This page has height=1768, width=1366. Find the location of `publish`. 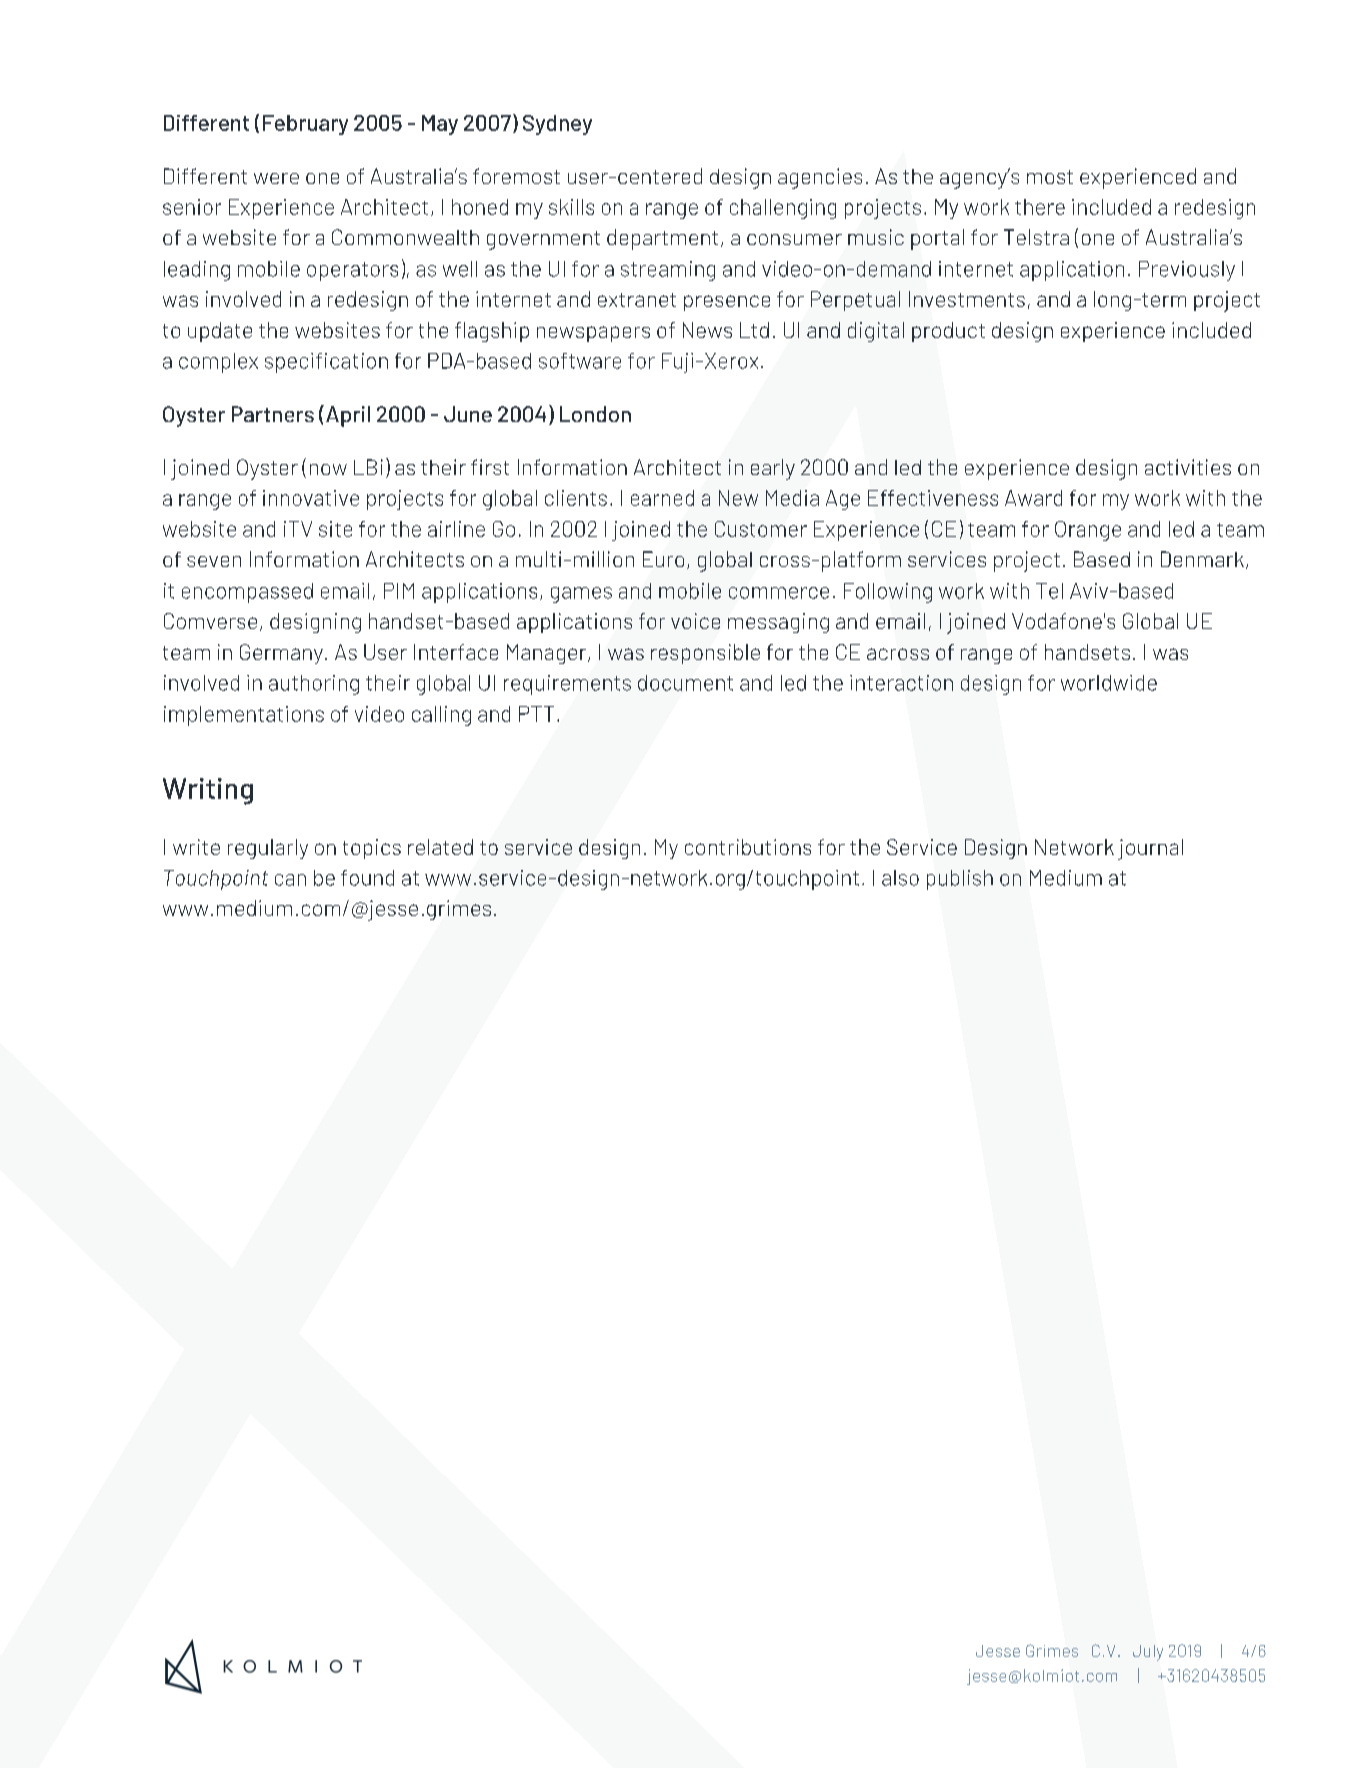

publish is located at coordinates (960, 880).
